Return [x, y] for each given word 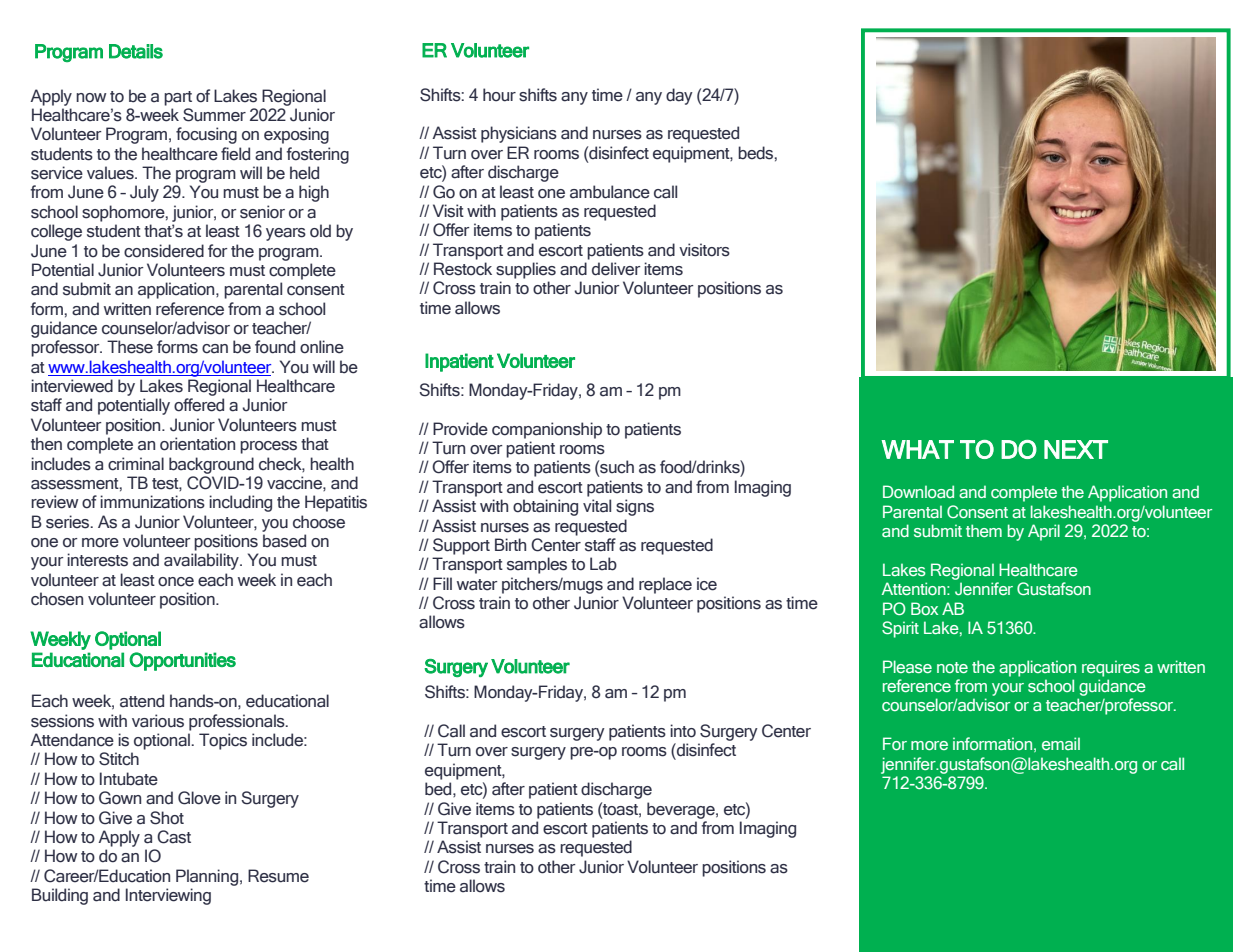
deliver [616, 269]
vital [597, 506]
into [683, 731]
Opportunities [182, 661]
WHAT [917, 449]
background [211, 465]
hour [499, 95]
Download [918, 491]
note [952, 667]
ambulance [610, 192]
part [178, 98]
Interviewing [168, 896]
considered [164, 251]
